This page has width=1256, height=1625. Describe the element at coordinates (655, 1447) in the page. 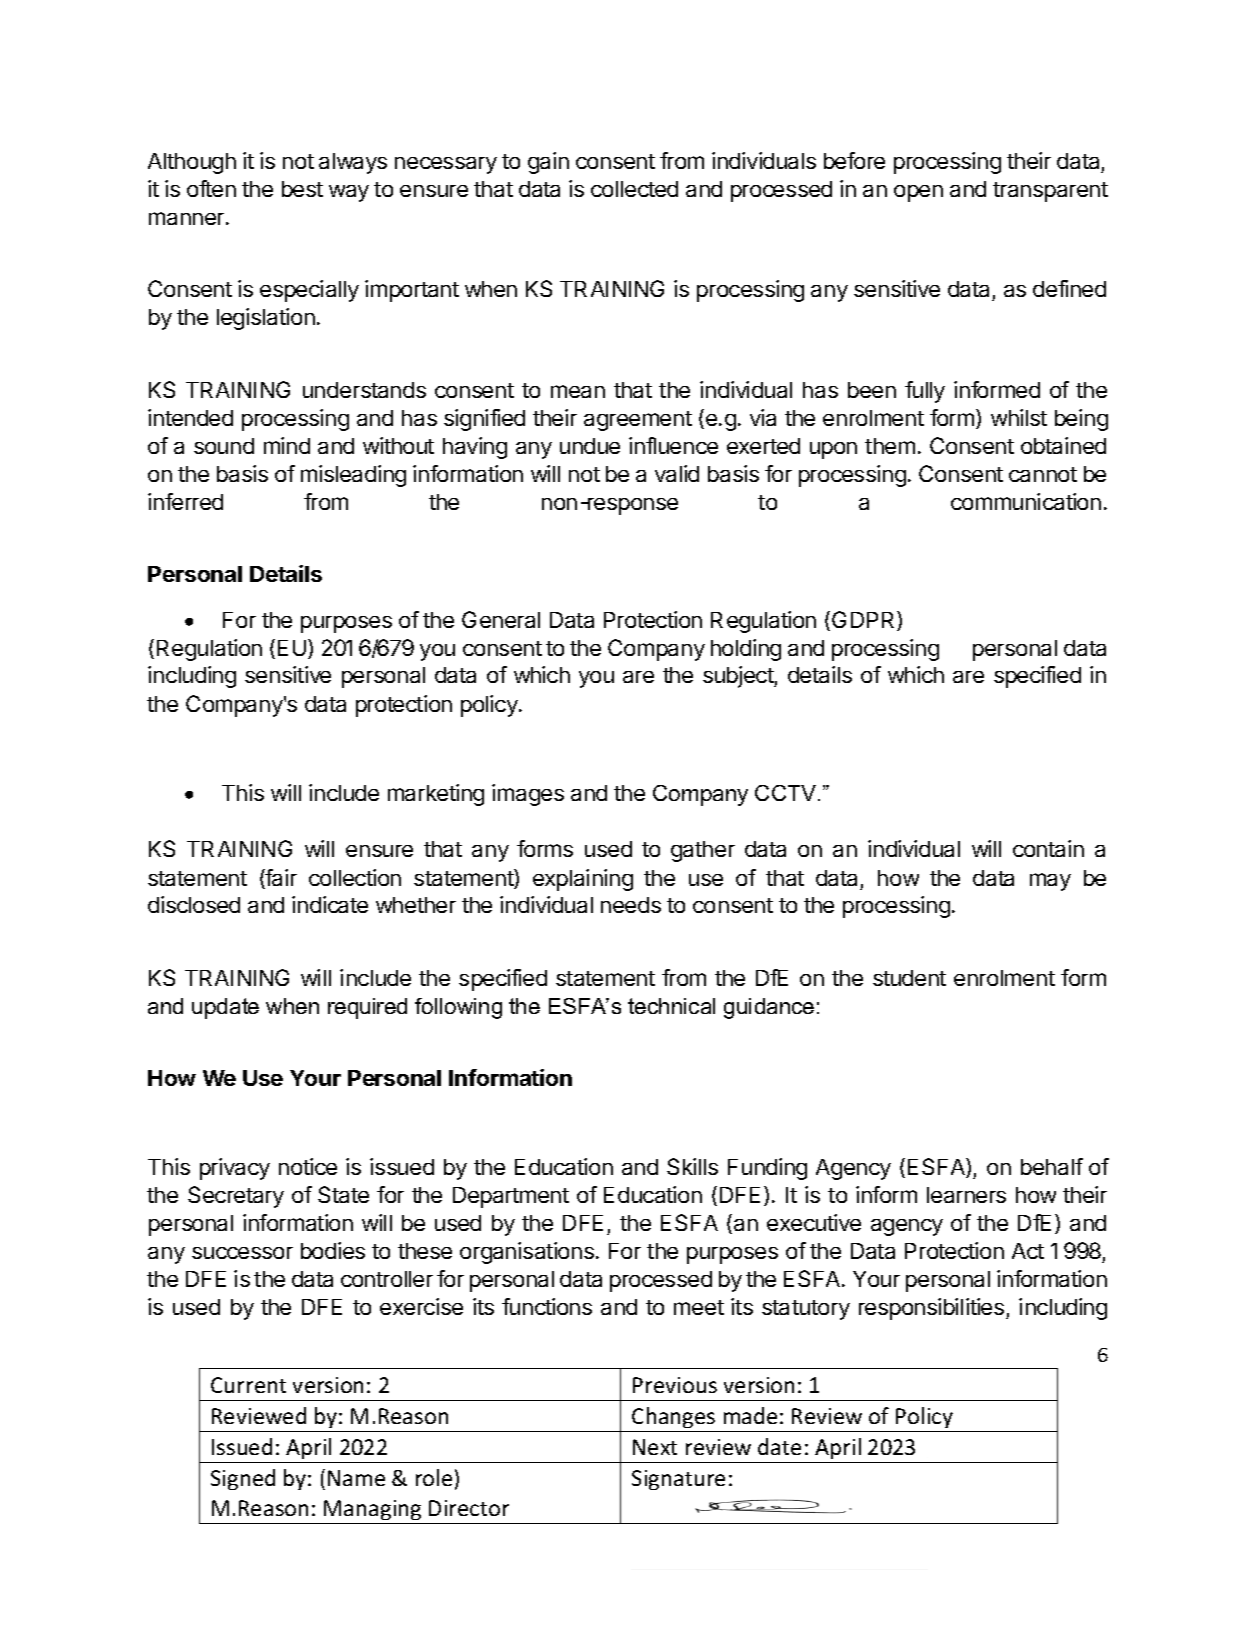

I see `Next` at that location.
